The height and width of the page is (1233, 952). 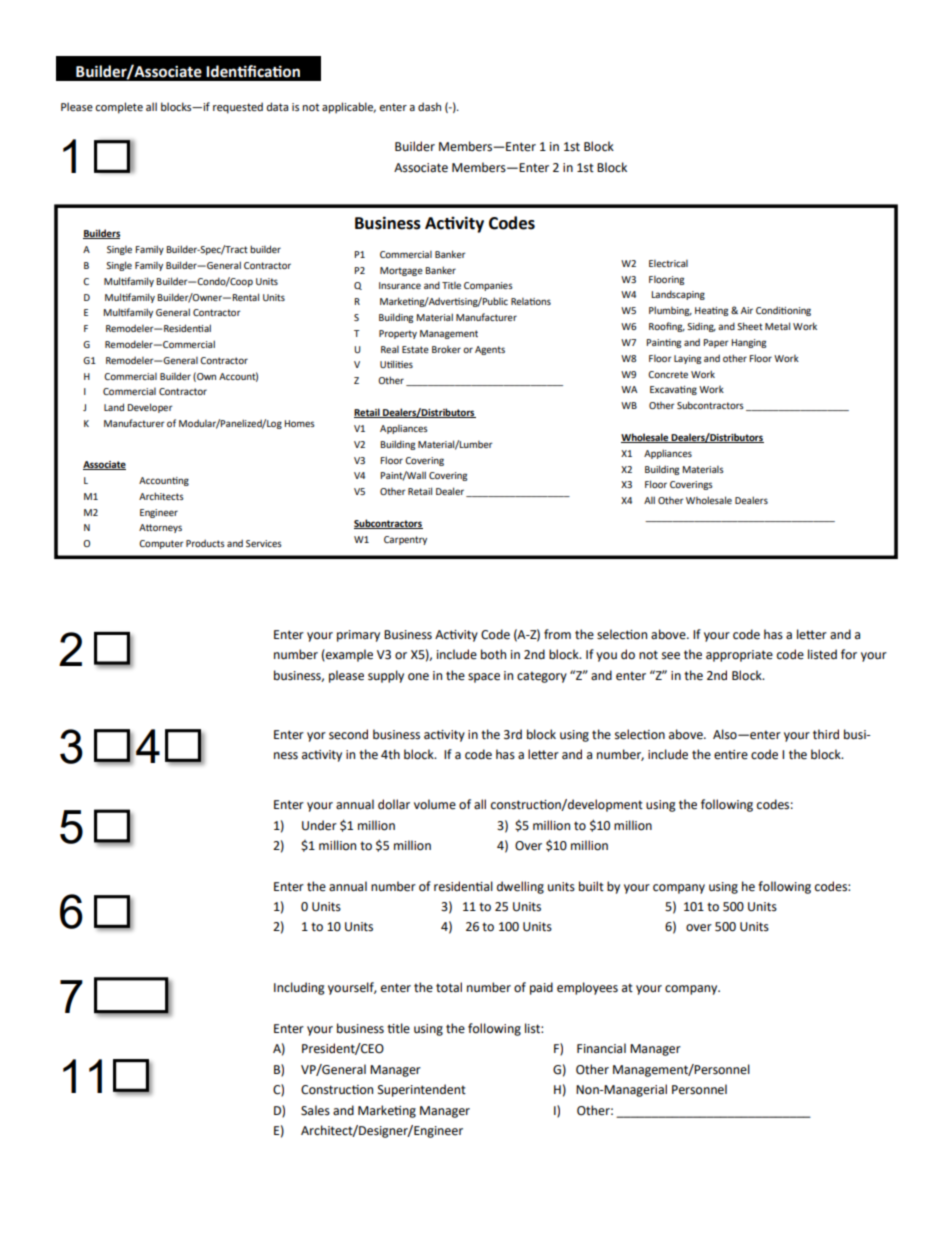 What do you see at coordinates (316, 737) in the page?
I see `yor` at bounding box center [316, 737].
